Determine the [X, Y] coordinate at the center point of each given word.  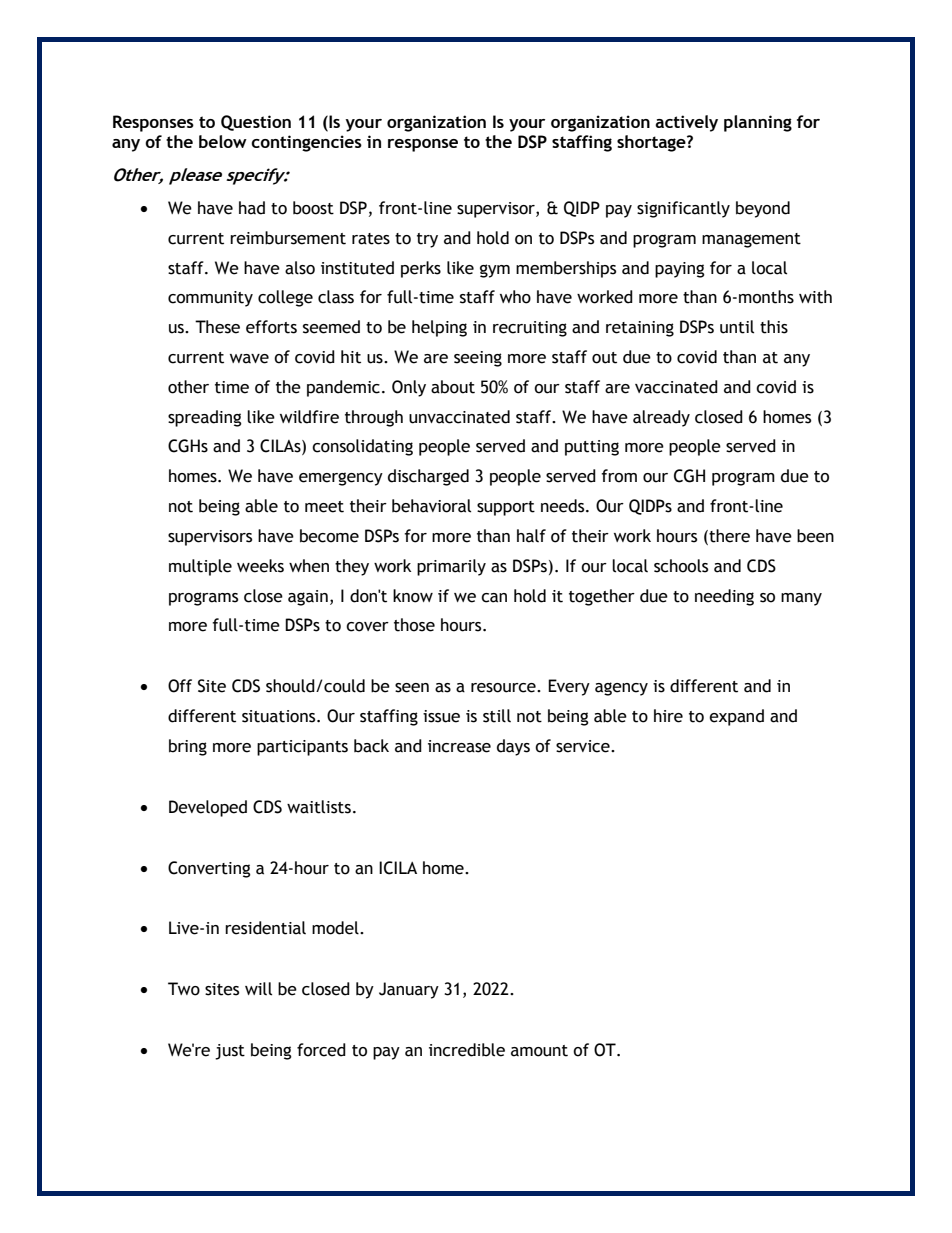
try [427, 240]
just [230, 1052]
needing [724, 597]
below [223, 141]
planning [758, 123]
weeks [260, 566]
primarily [451, 567]
